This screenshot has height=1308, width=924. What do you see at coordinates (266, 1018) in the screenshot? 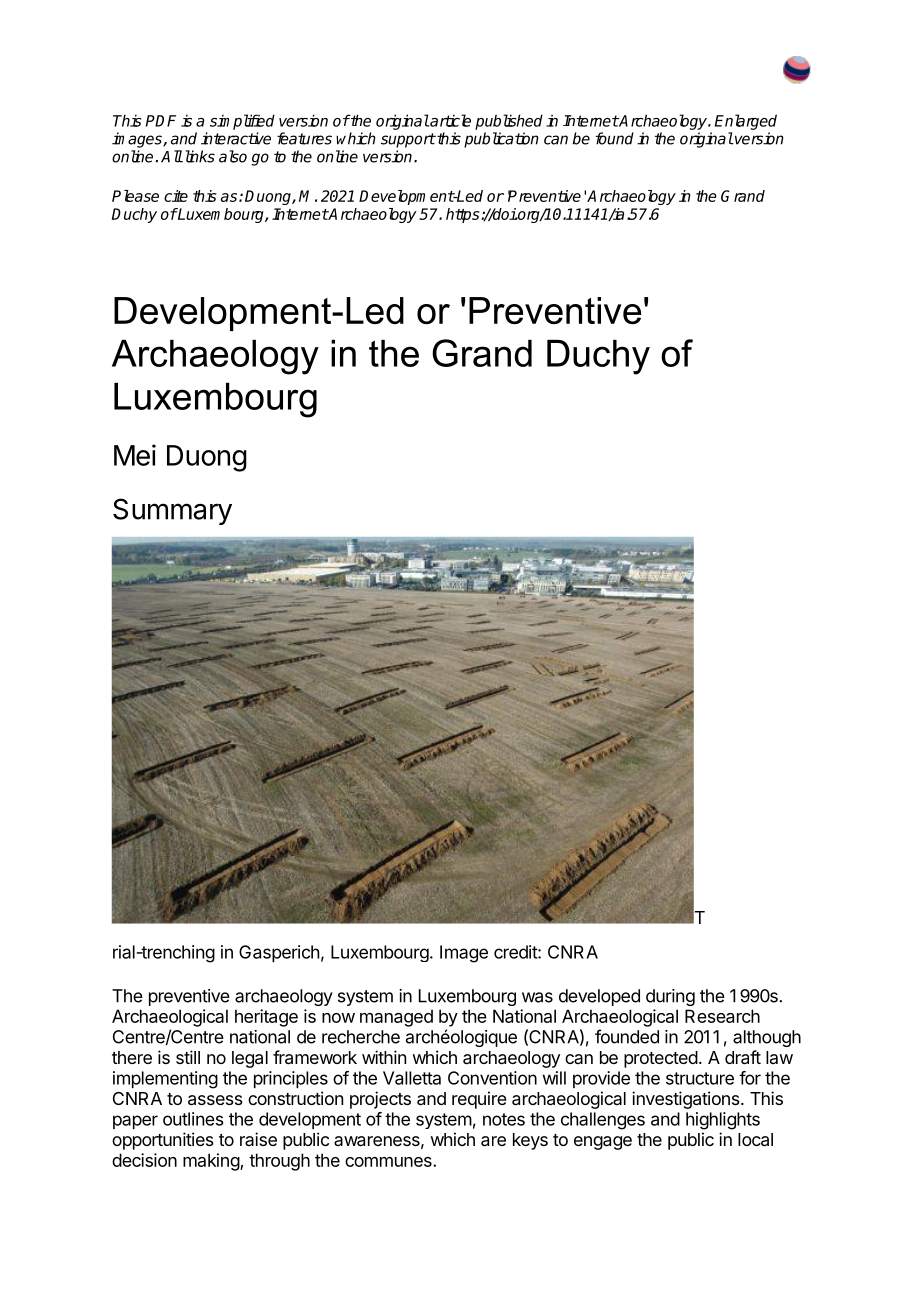
I see `heritage` at bounding box center [266, 1018].
